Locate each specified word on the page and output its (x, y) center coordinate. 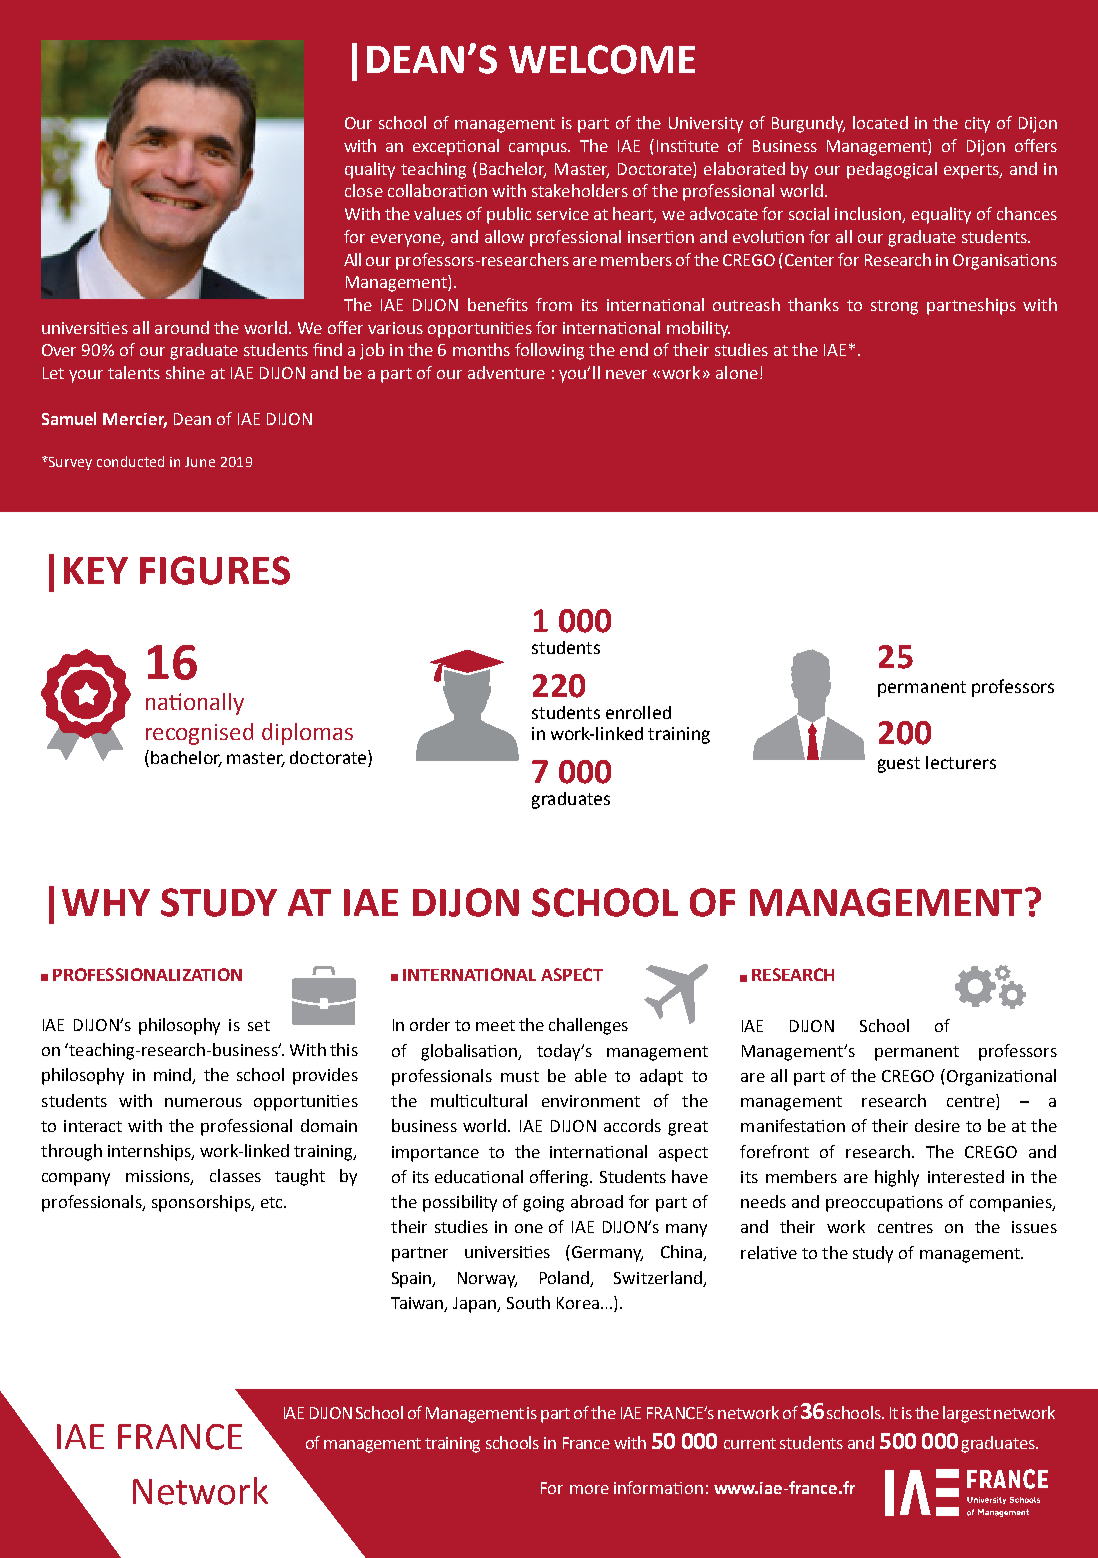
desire (937, 1125)
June (200, 462)
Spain (413, 1280)
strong (894, 307)
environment (591, 1101)
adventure (506, 372)
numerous (203, 1102)
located (880, 122)
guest (899, 765)
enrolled (638, 712)
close (364, 190)
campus (539, 149)
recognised (199, 734)
